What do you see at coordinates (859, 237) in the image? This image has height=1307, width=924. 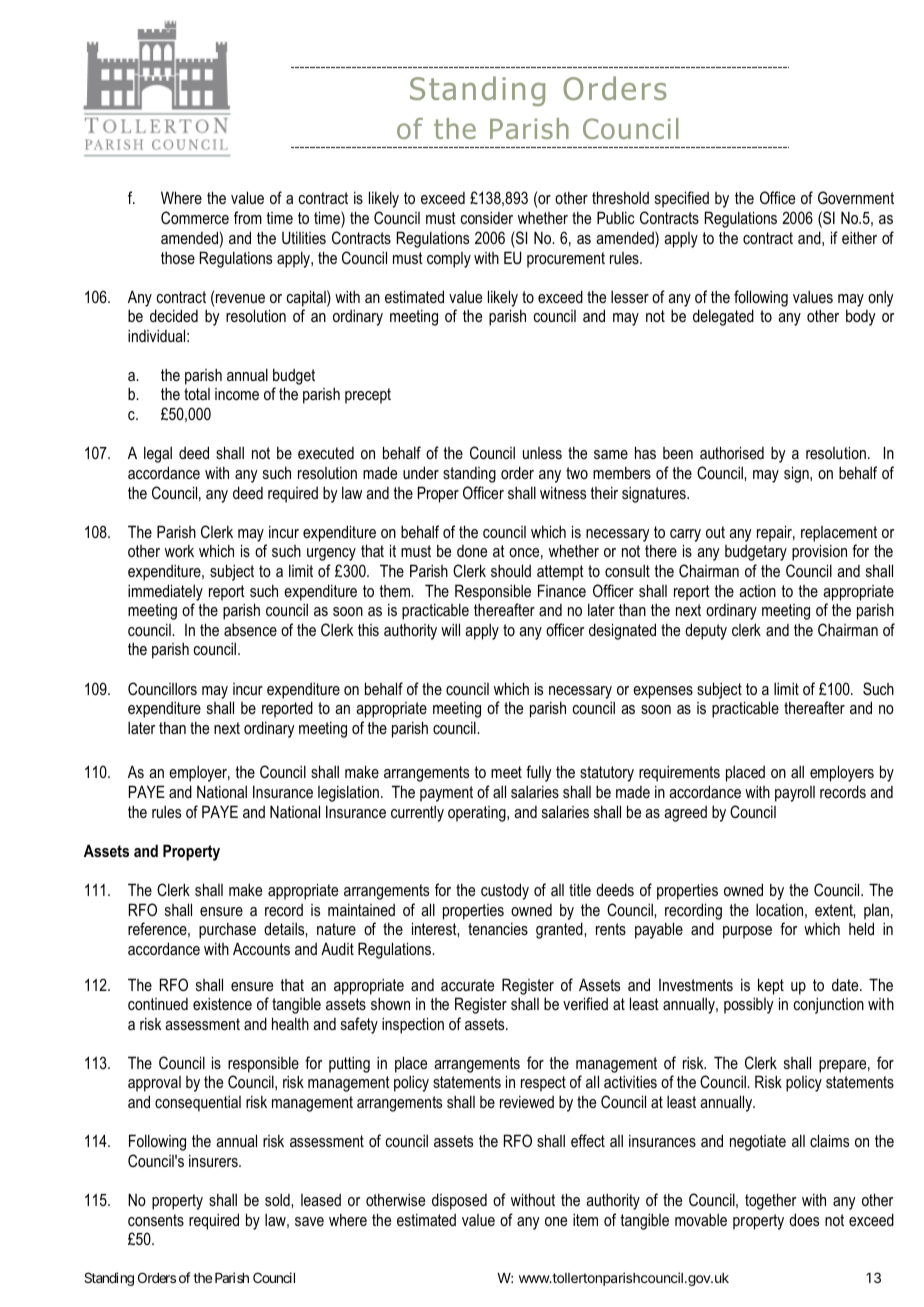 I see `either` at bounding box center [859, 237].
